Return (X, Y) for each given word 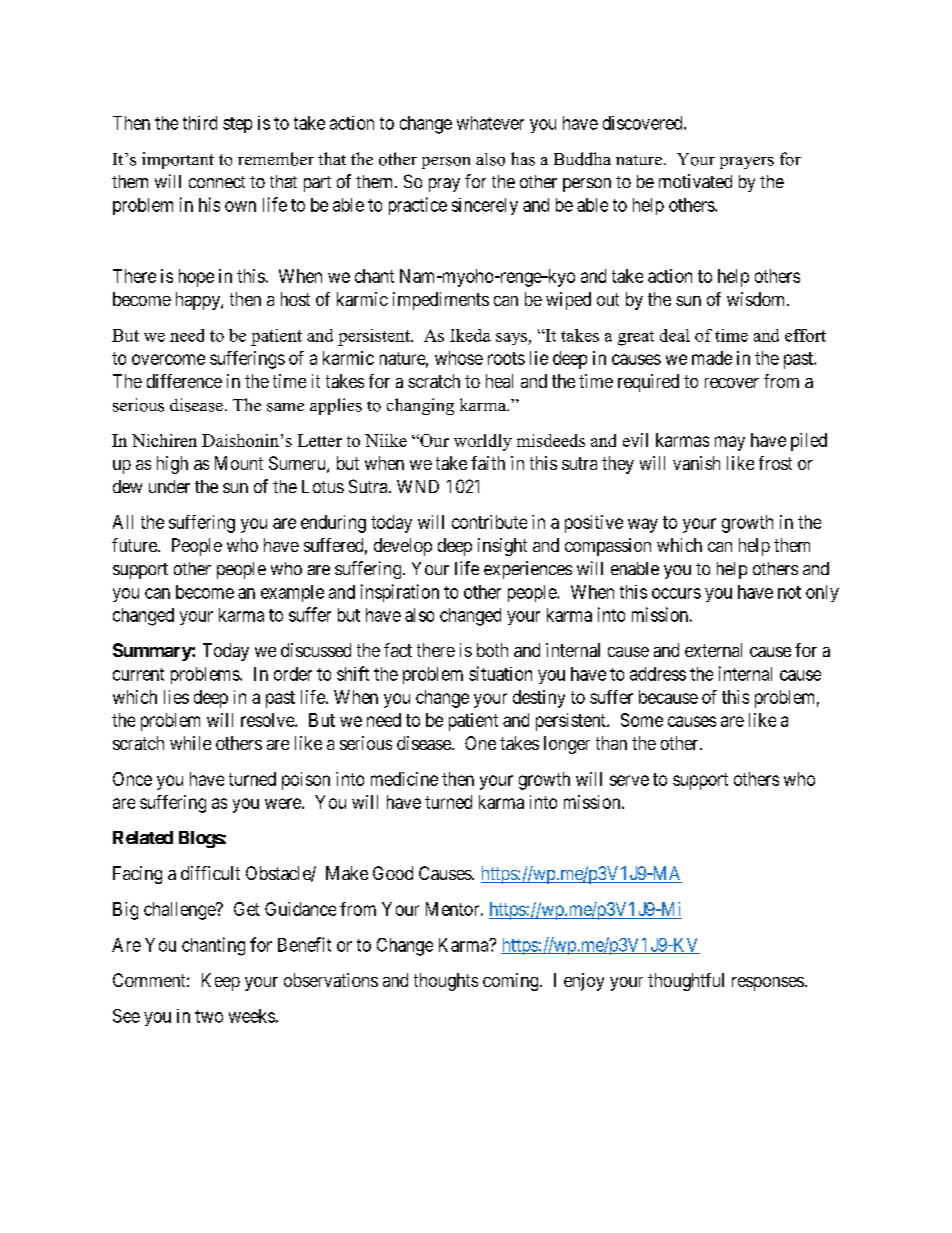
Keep (221, 982)
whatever (490, 123)
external (713, 650)
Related (143, 837)
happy (199, 301)
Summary (153, 652)
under (169, 486)
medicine (404, 779)
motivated (695, 181)
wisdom (757, 299)
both (492, 650)
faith (488, 463)
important (178, 160)
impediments (441, 301)
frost (775, 463)
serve (629, 780)
